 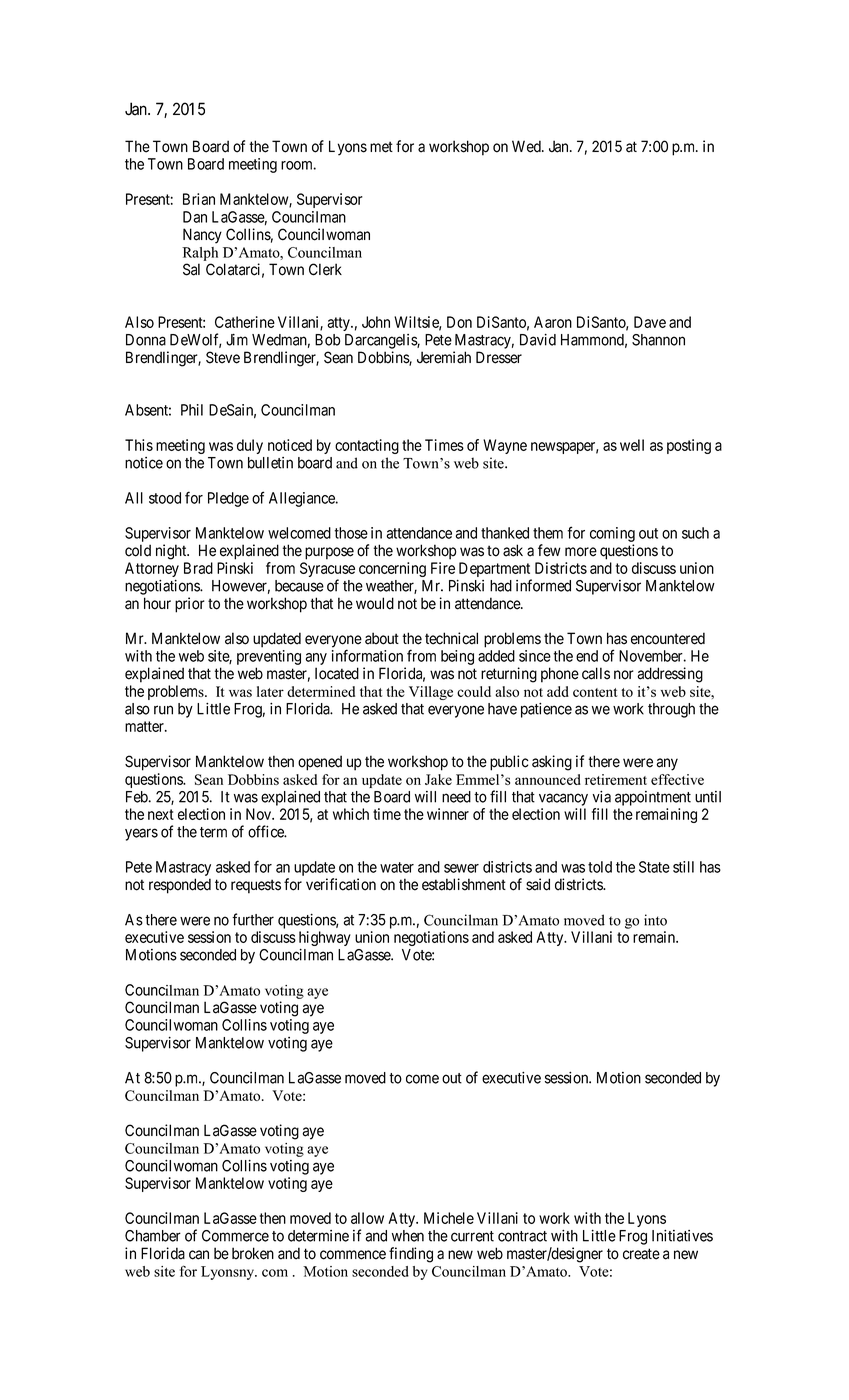 I want to click on Commerce, so click(x=235, y=1236).
